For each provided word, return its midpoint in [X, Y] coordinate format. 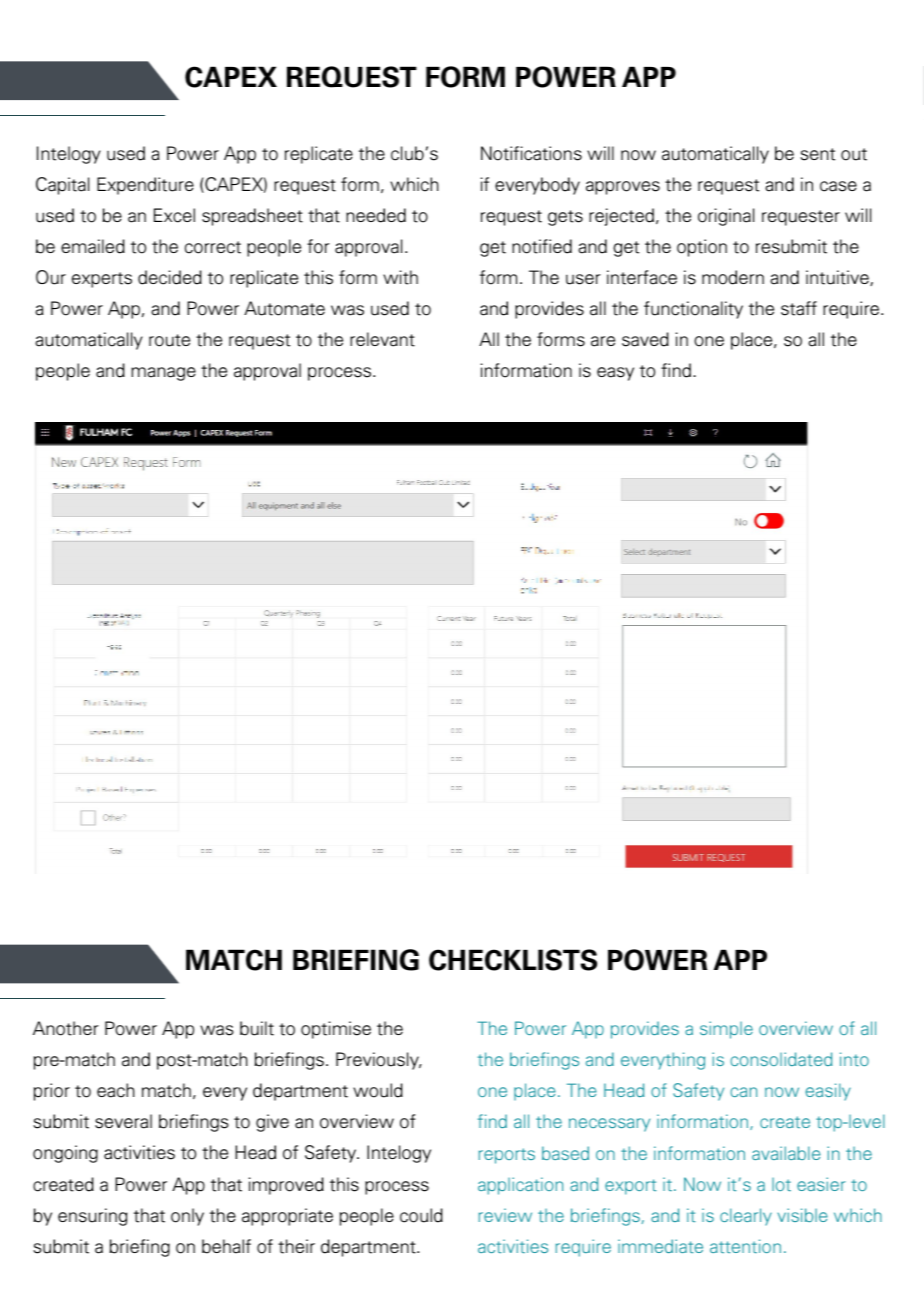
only [187, 1217]
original [726, 217]
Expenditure [145, 186]
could [421, 1215]
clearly [746, 1217]
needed [376, 215]
